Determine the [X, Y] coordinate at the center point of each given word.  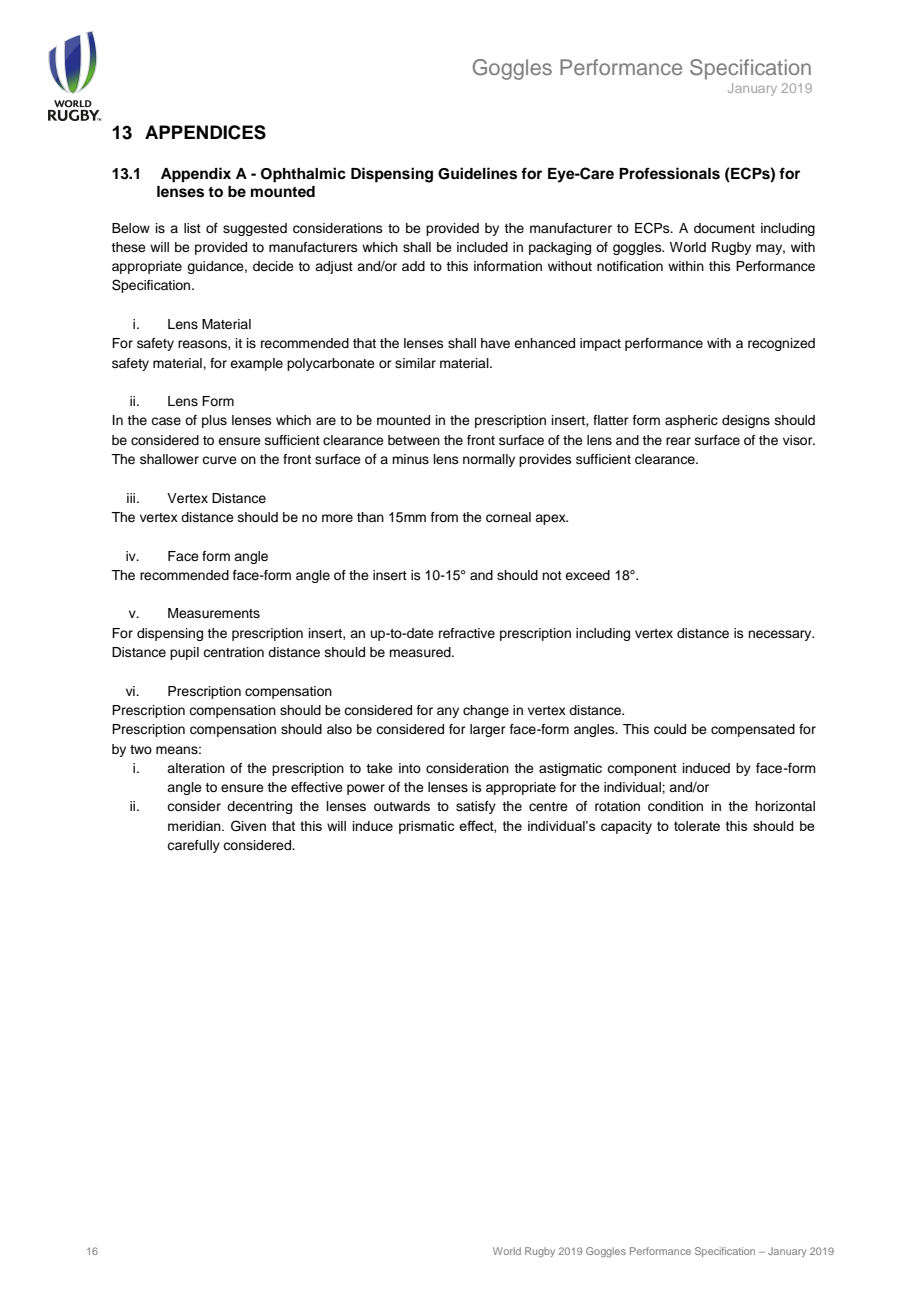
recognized [781, 344]
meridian [195, 826]
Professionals [669, 173]
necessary [781, 635]
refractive [467, 633]
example [256, 364]
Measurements [214, 613]
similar [415, 363]
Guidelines [477, 173]
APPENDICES [205, 132]
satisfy [476, 807]
